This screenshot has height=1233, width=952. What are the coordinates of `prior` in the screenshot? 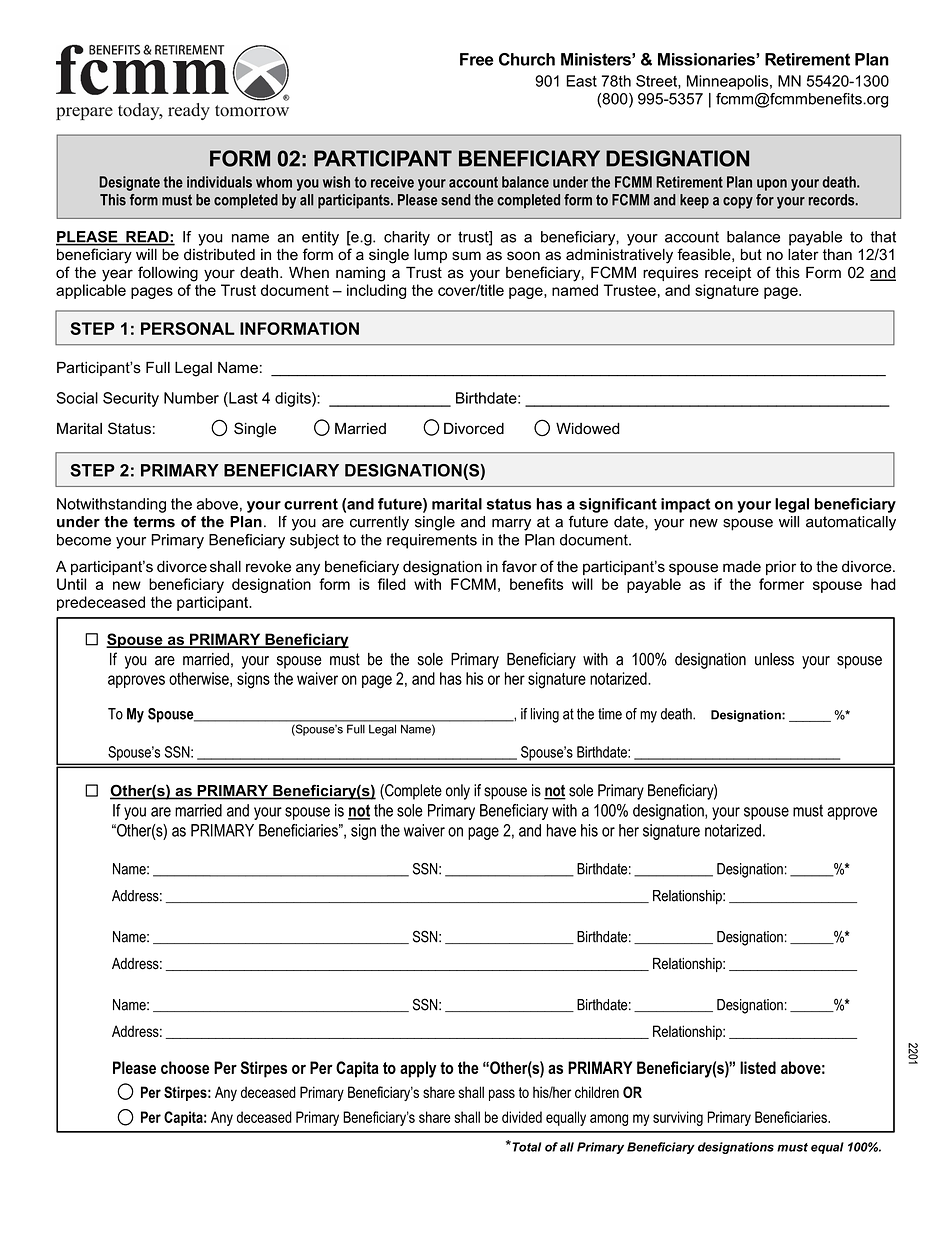 It's located at (781, 568).
